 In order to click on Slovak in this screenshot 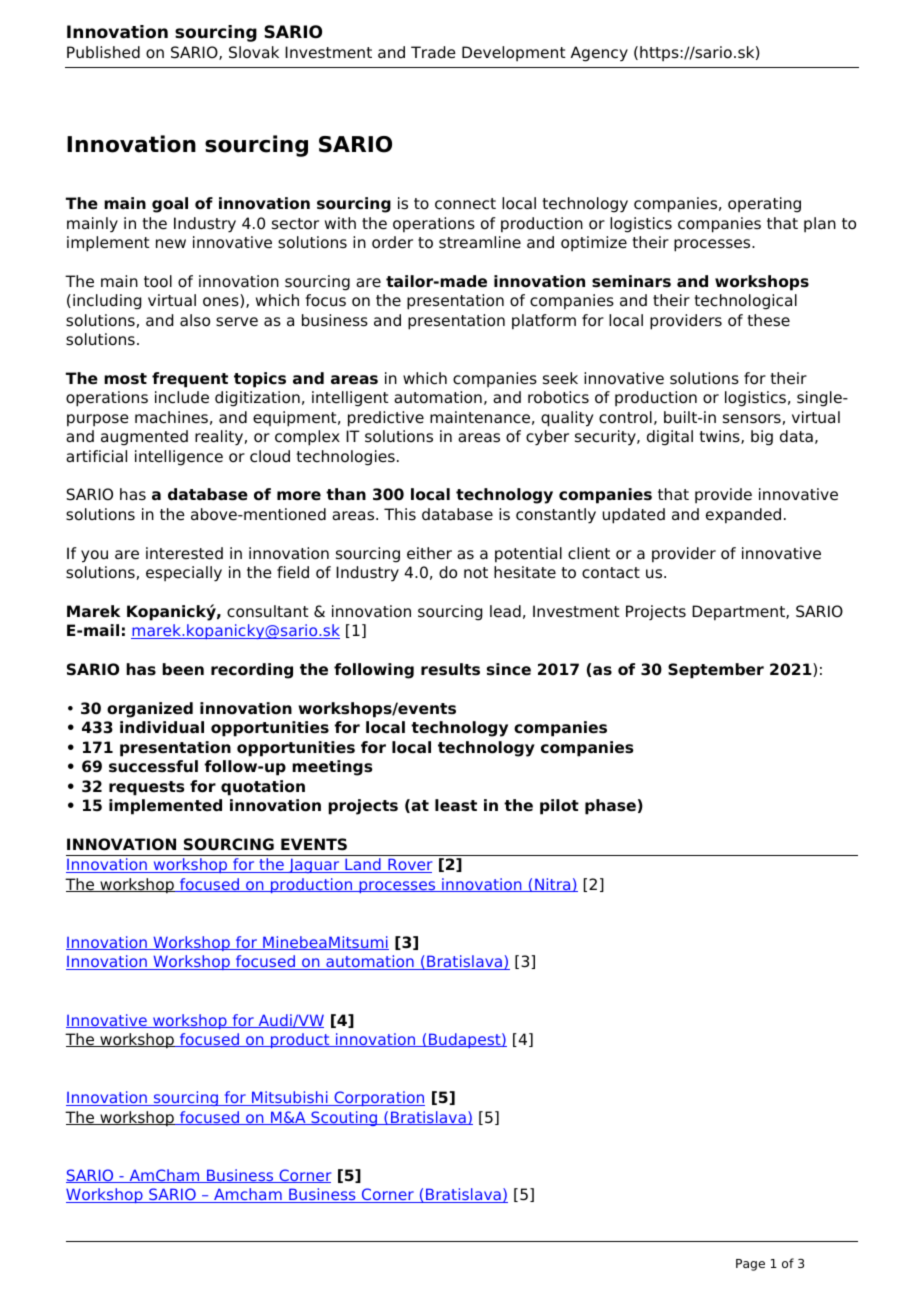, I will do `click(254, 52)`.
